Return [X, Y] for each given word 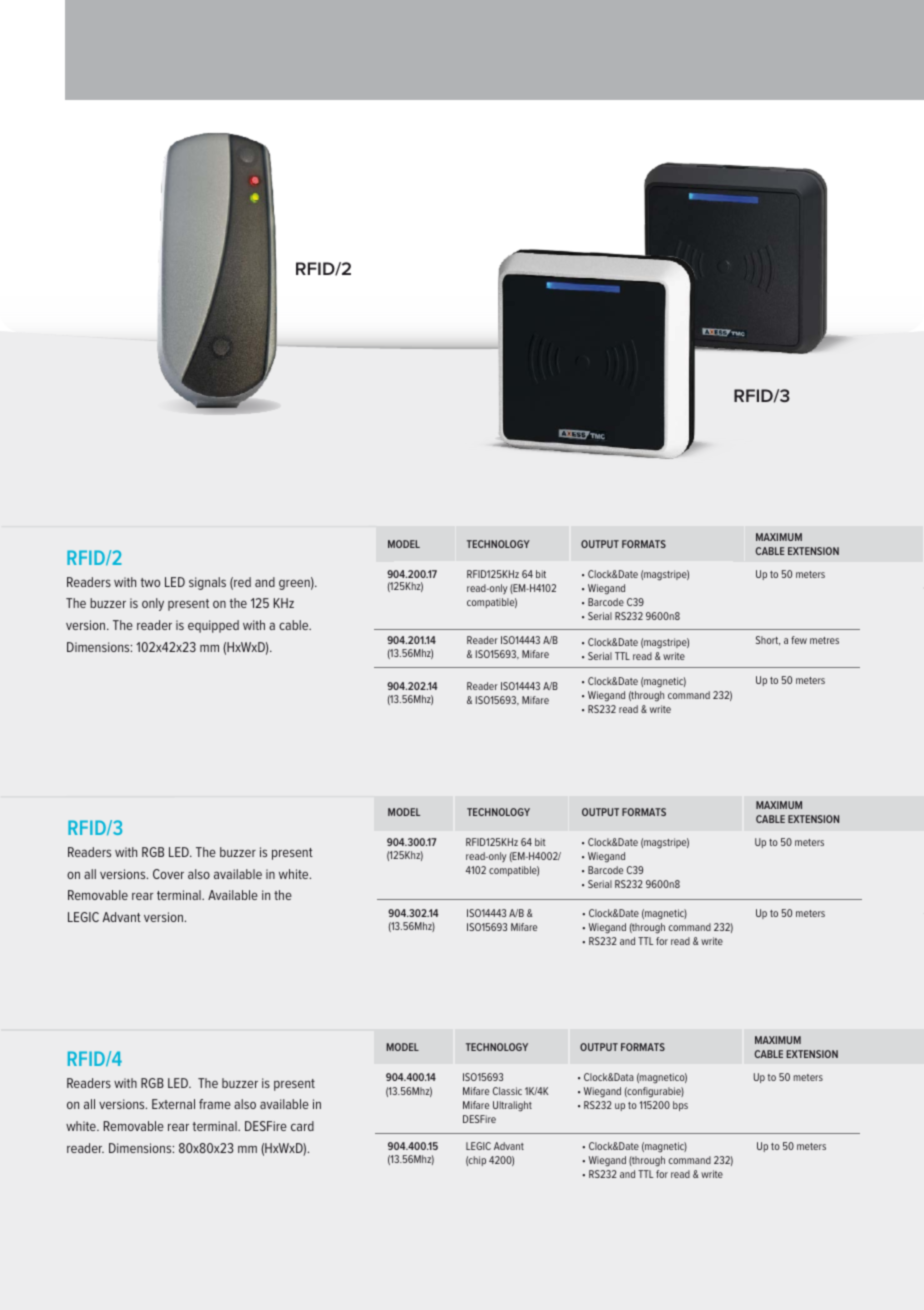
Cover [168, 874]
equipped [213, 626]
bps [680, 1106]
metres [824, 640]
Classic [507, 1091]
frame [215, 1104]
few [799, 640]
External [173, 1104]
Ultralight [512, 1106]
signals [207, 583]
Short [768, 640]
